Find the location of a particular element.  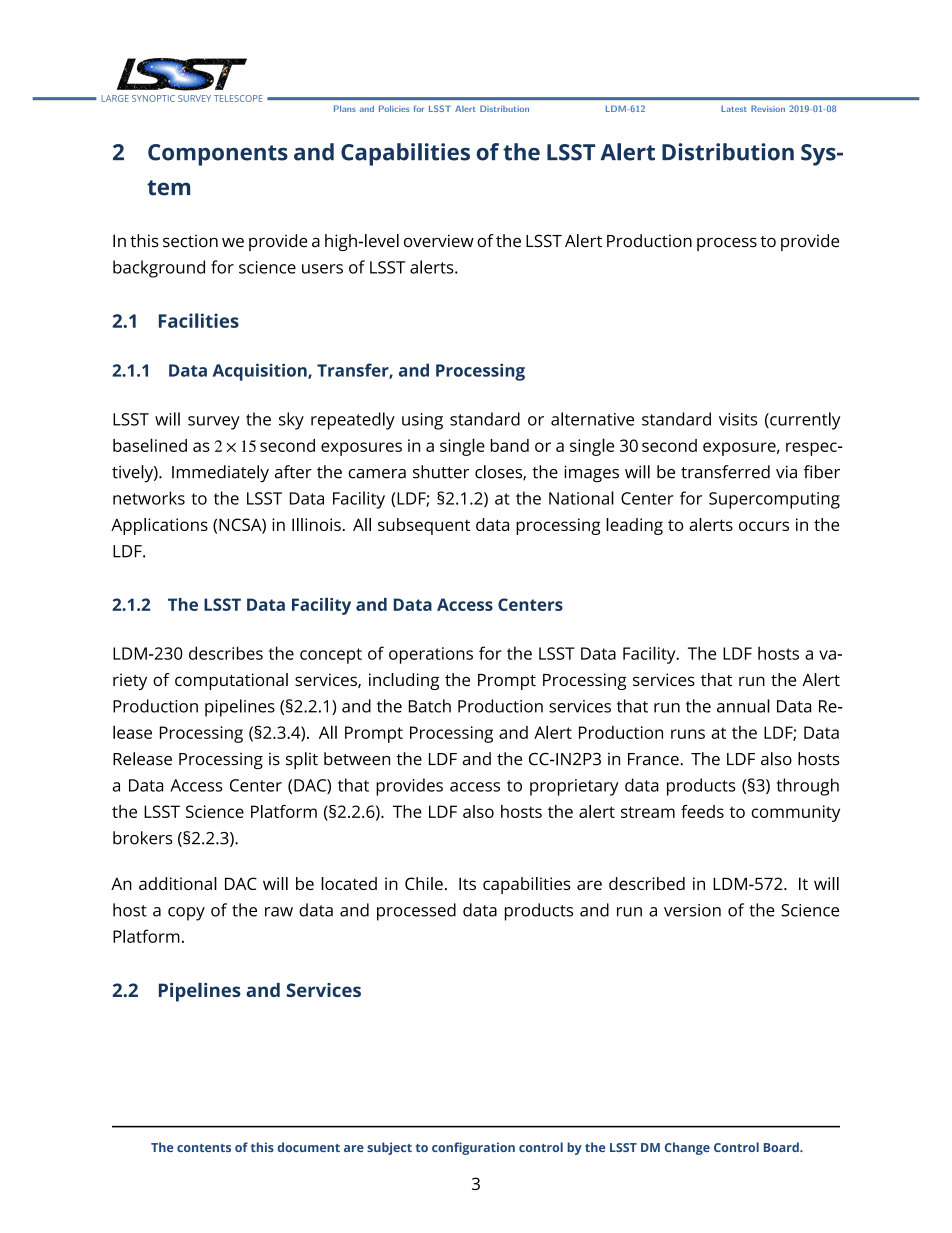

subject is located at coordinates (389, 1148).
